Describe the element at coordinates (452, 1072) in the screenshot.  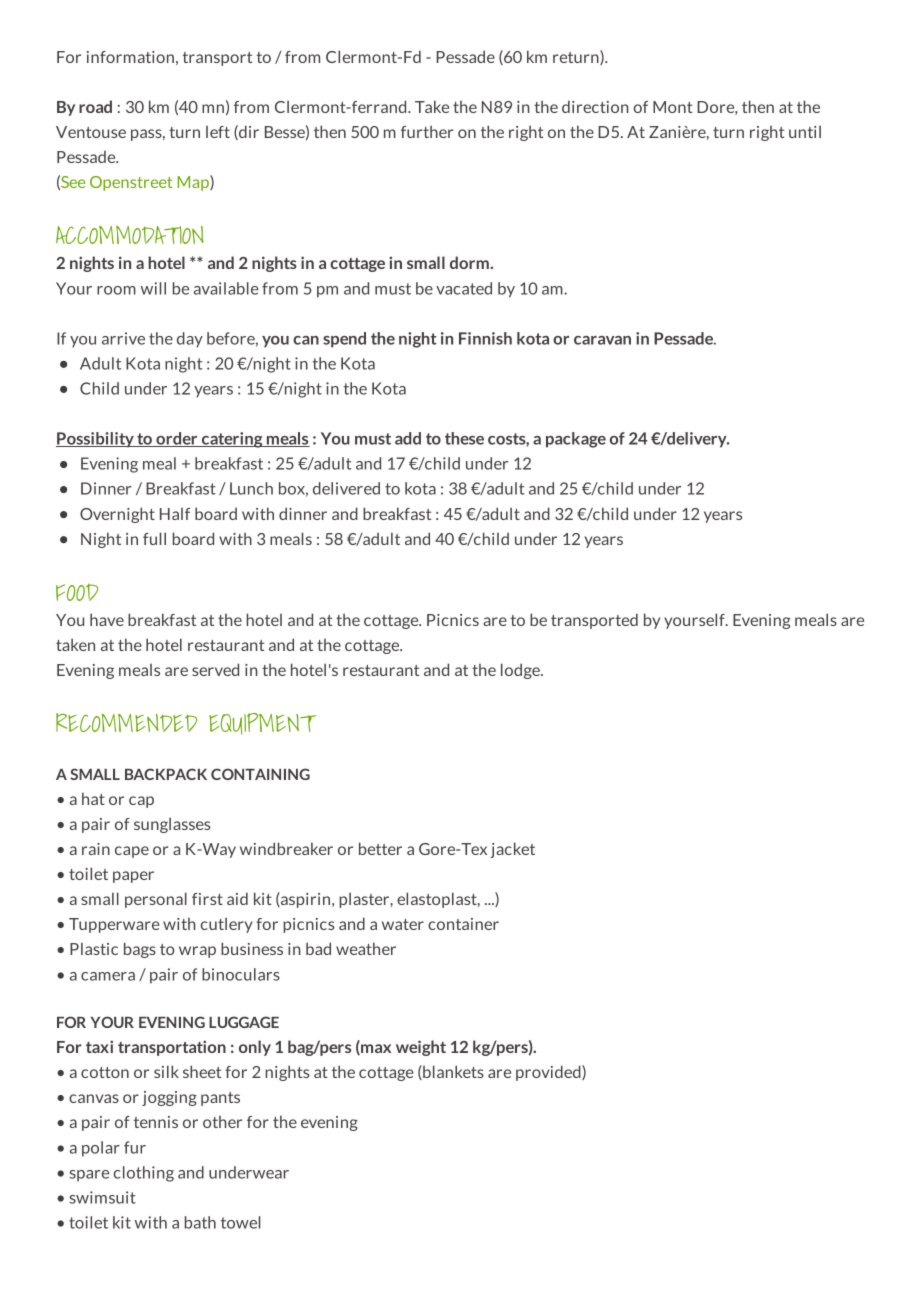
I see `blankets` at that location.
